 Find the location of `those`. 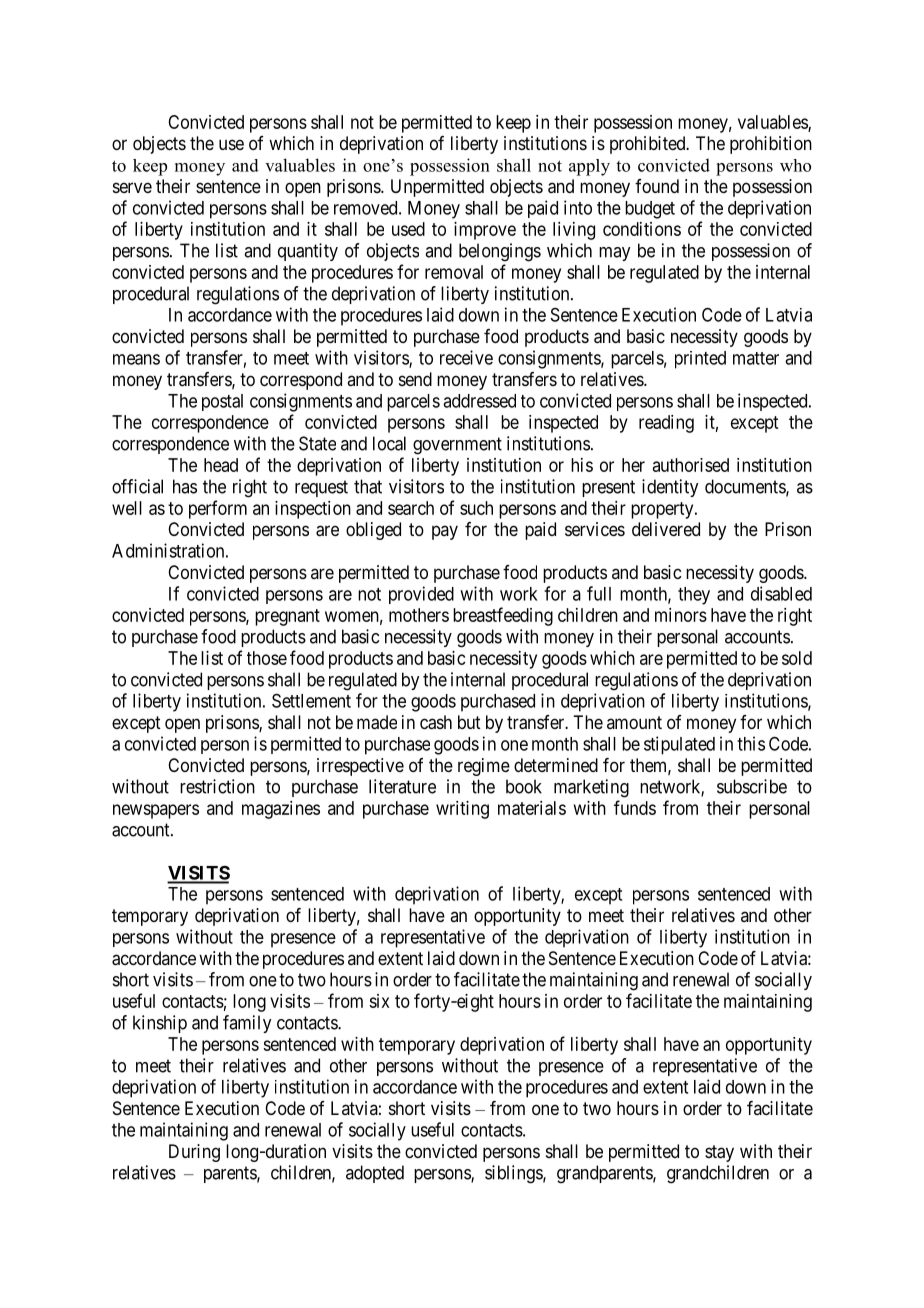

those is located at coordinates (267, 658).
